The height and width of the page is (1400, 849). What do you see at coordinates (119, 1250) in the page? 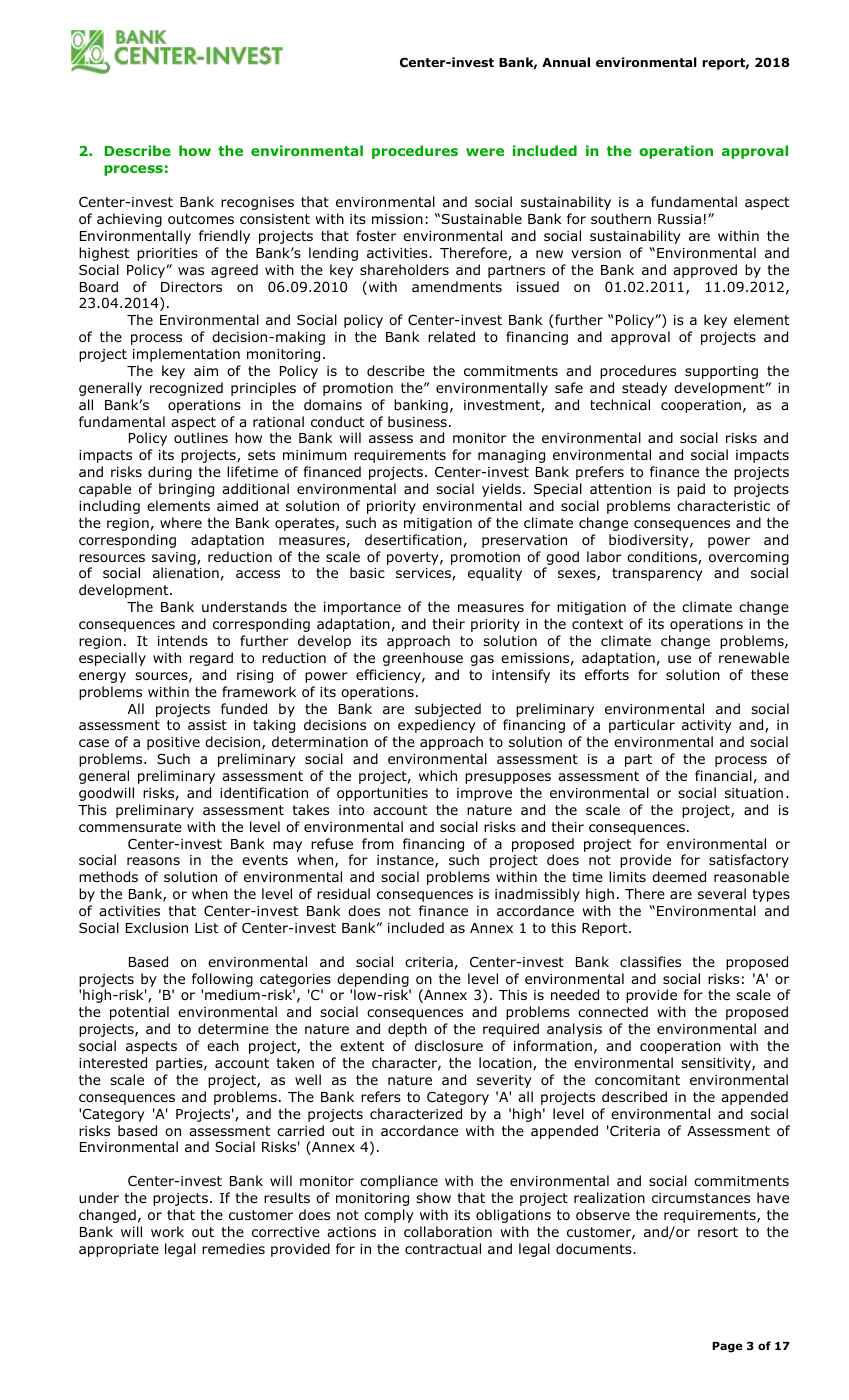
I see `appropriate` at bounding box center [119, 1250].
